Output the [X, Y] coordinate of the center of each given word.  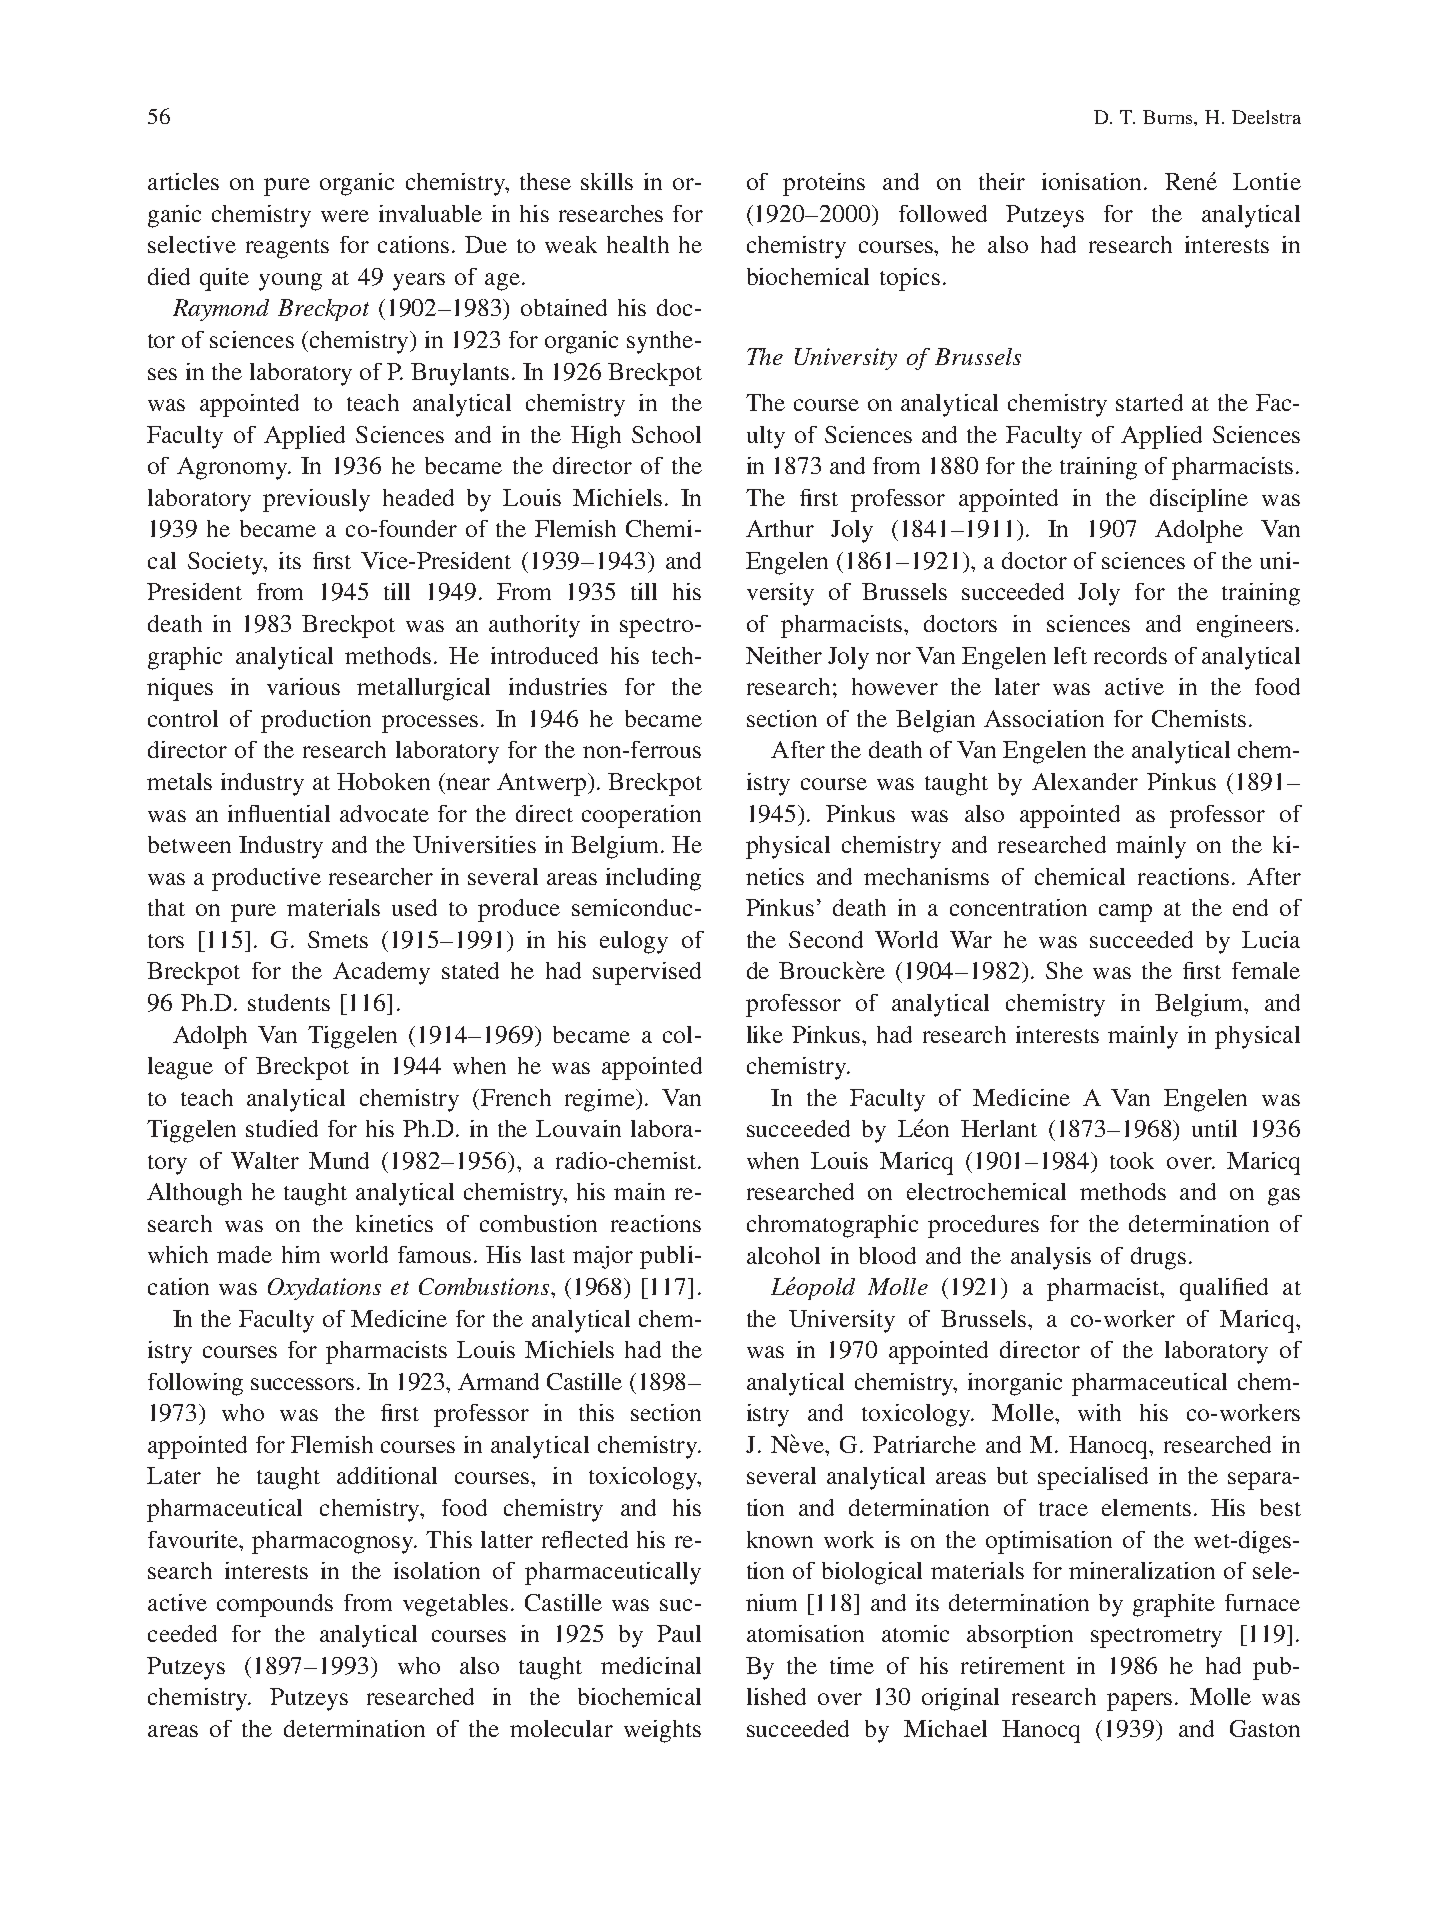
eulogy [634, 942]
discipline [1199, 500]
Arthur [780, 528]
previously [316, 500]
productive [266, 879]
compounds [275, 1605]
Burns [1169, 117]
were [345, 216]
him [301, 1254]
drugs [1158, 1258]
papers [1139, 1702]
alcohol [783, 1255]
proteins [824, 184]
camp [1125, 913]
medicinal [651, 1665]
